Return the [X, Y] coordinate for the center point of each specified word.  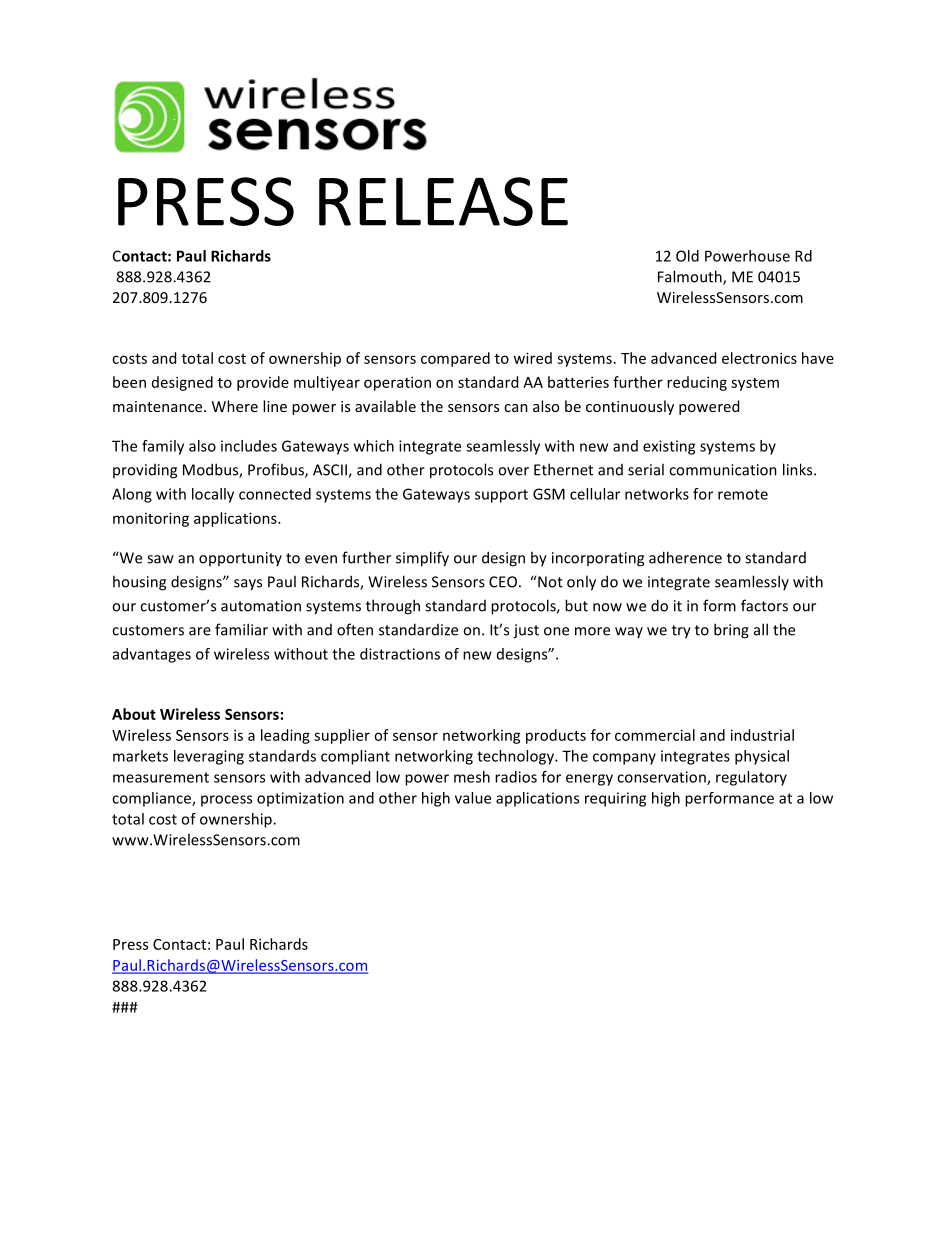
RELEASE [443, 201]
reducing [697, 383]
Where [235, 406]
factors [764, 605]
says [248, 585]
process [226, 801]
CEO [503, 582]
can [516, 408]
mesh [472, 777]
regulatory [751, 778]
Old [687, 256]
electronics [759, 358]
